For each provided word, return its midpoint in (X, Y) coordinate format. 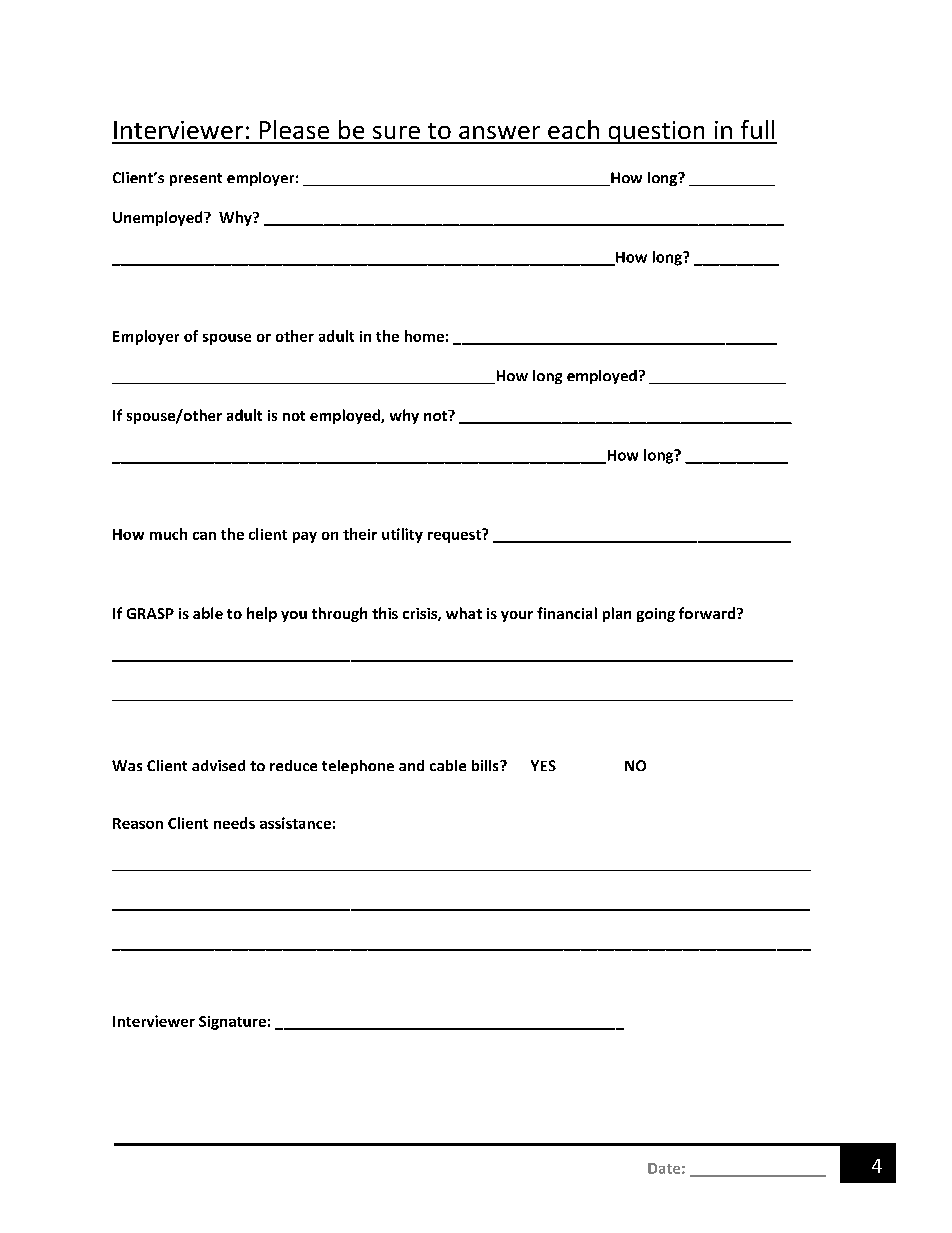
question (656, 132)
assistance (295, 823)
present (196, 179)
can (204, 536)
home (424, 336)
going (656, 615)
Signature (232, 1023)
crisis (421, 614)
